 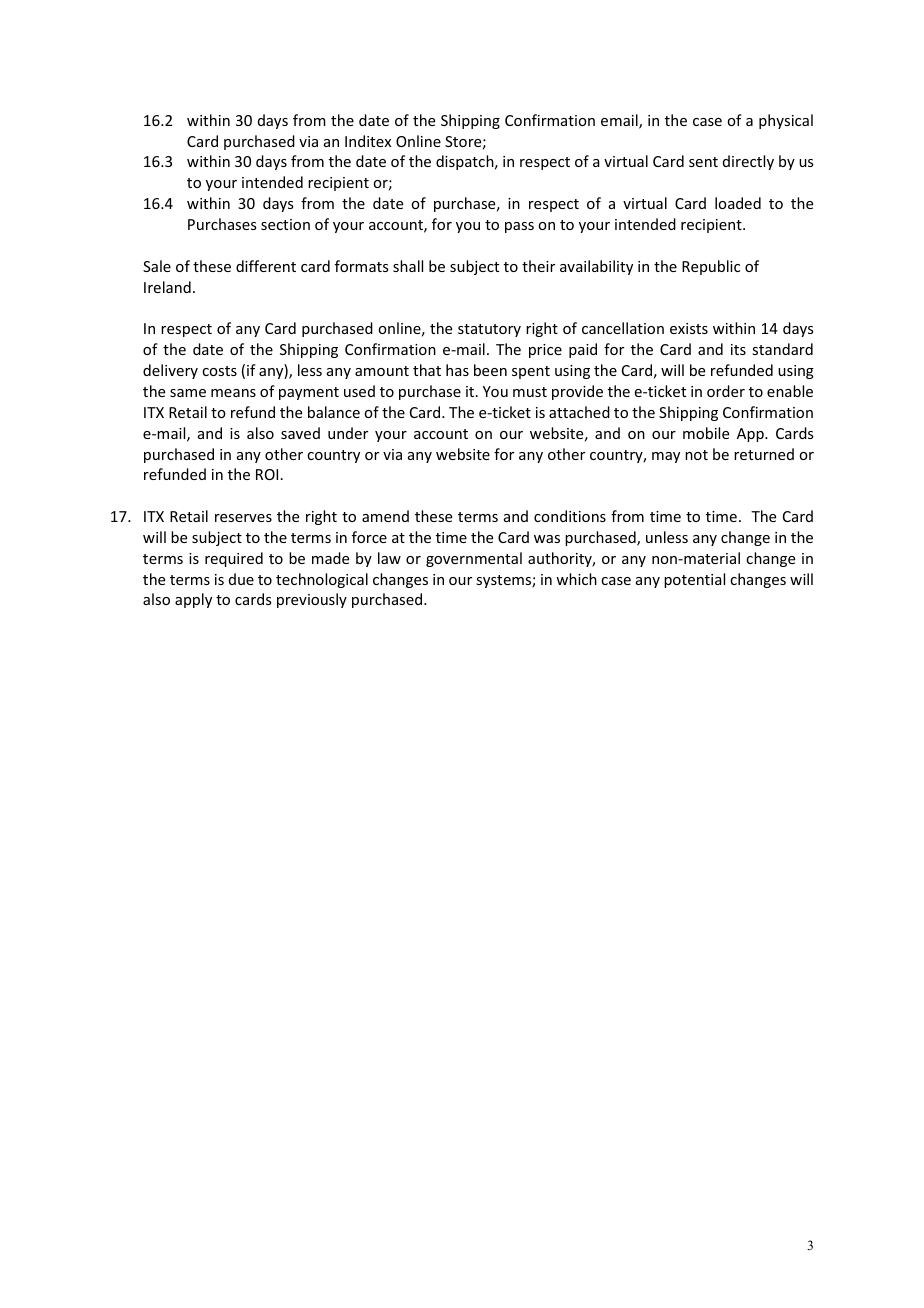 What do you see at coordinates (703, 162) in the screenshot?
I see `sent` at bounding box center [703, 162].
